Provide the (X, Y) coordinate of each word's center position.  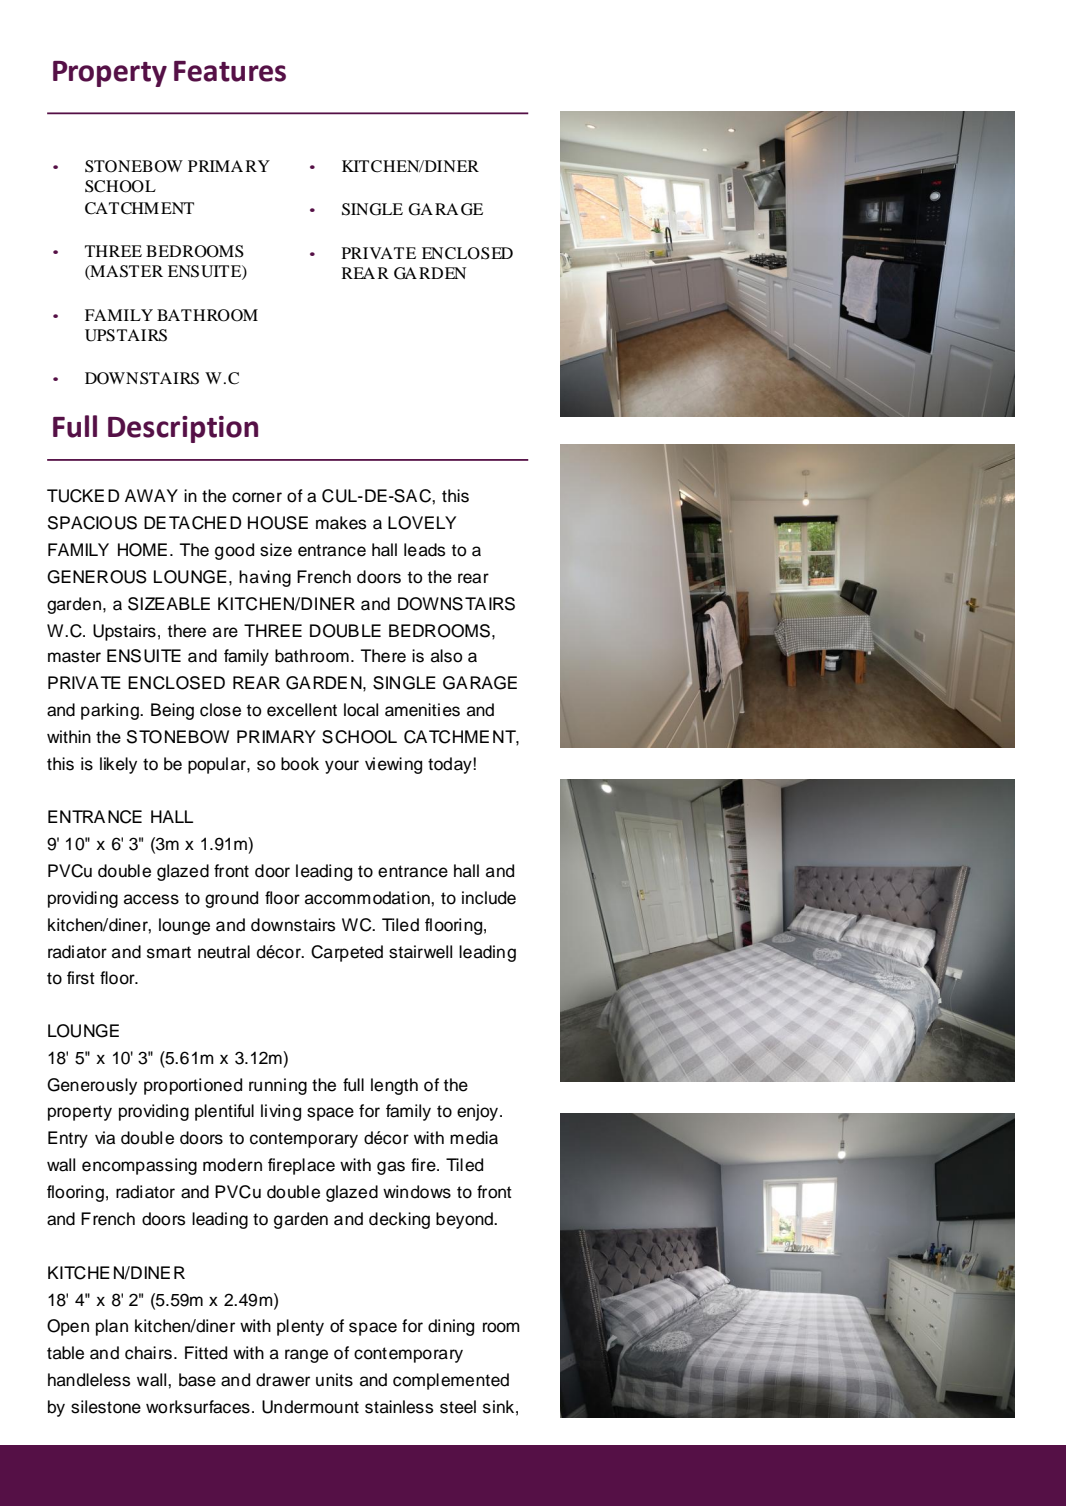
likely (118, 765)
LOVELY (422, 523)
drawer (283, 1380)
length (394, 1086)
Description (183, 429)
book (300, 764)
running (278, 1086)
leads (424, 550)
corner (257, 497)
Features (230, 71)
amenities (422, 710)
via (105, 1138)
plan (112, 1327)
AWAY (151, 495)
